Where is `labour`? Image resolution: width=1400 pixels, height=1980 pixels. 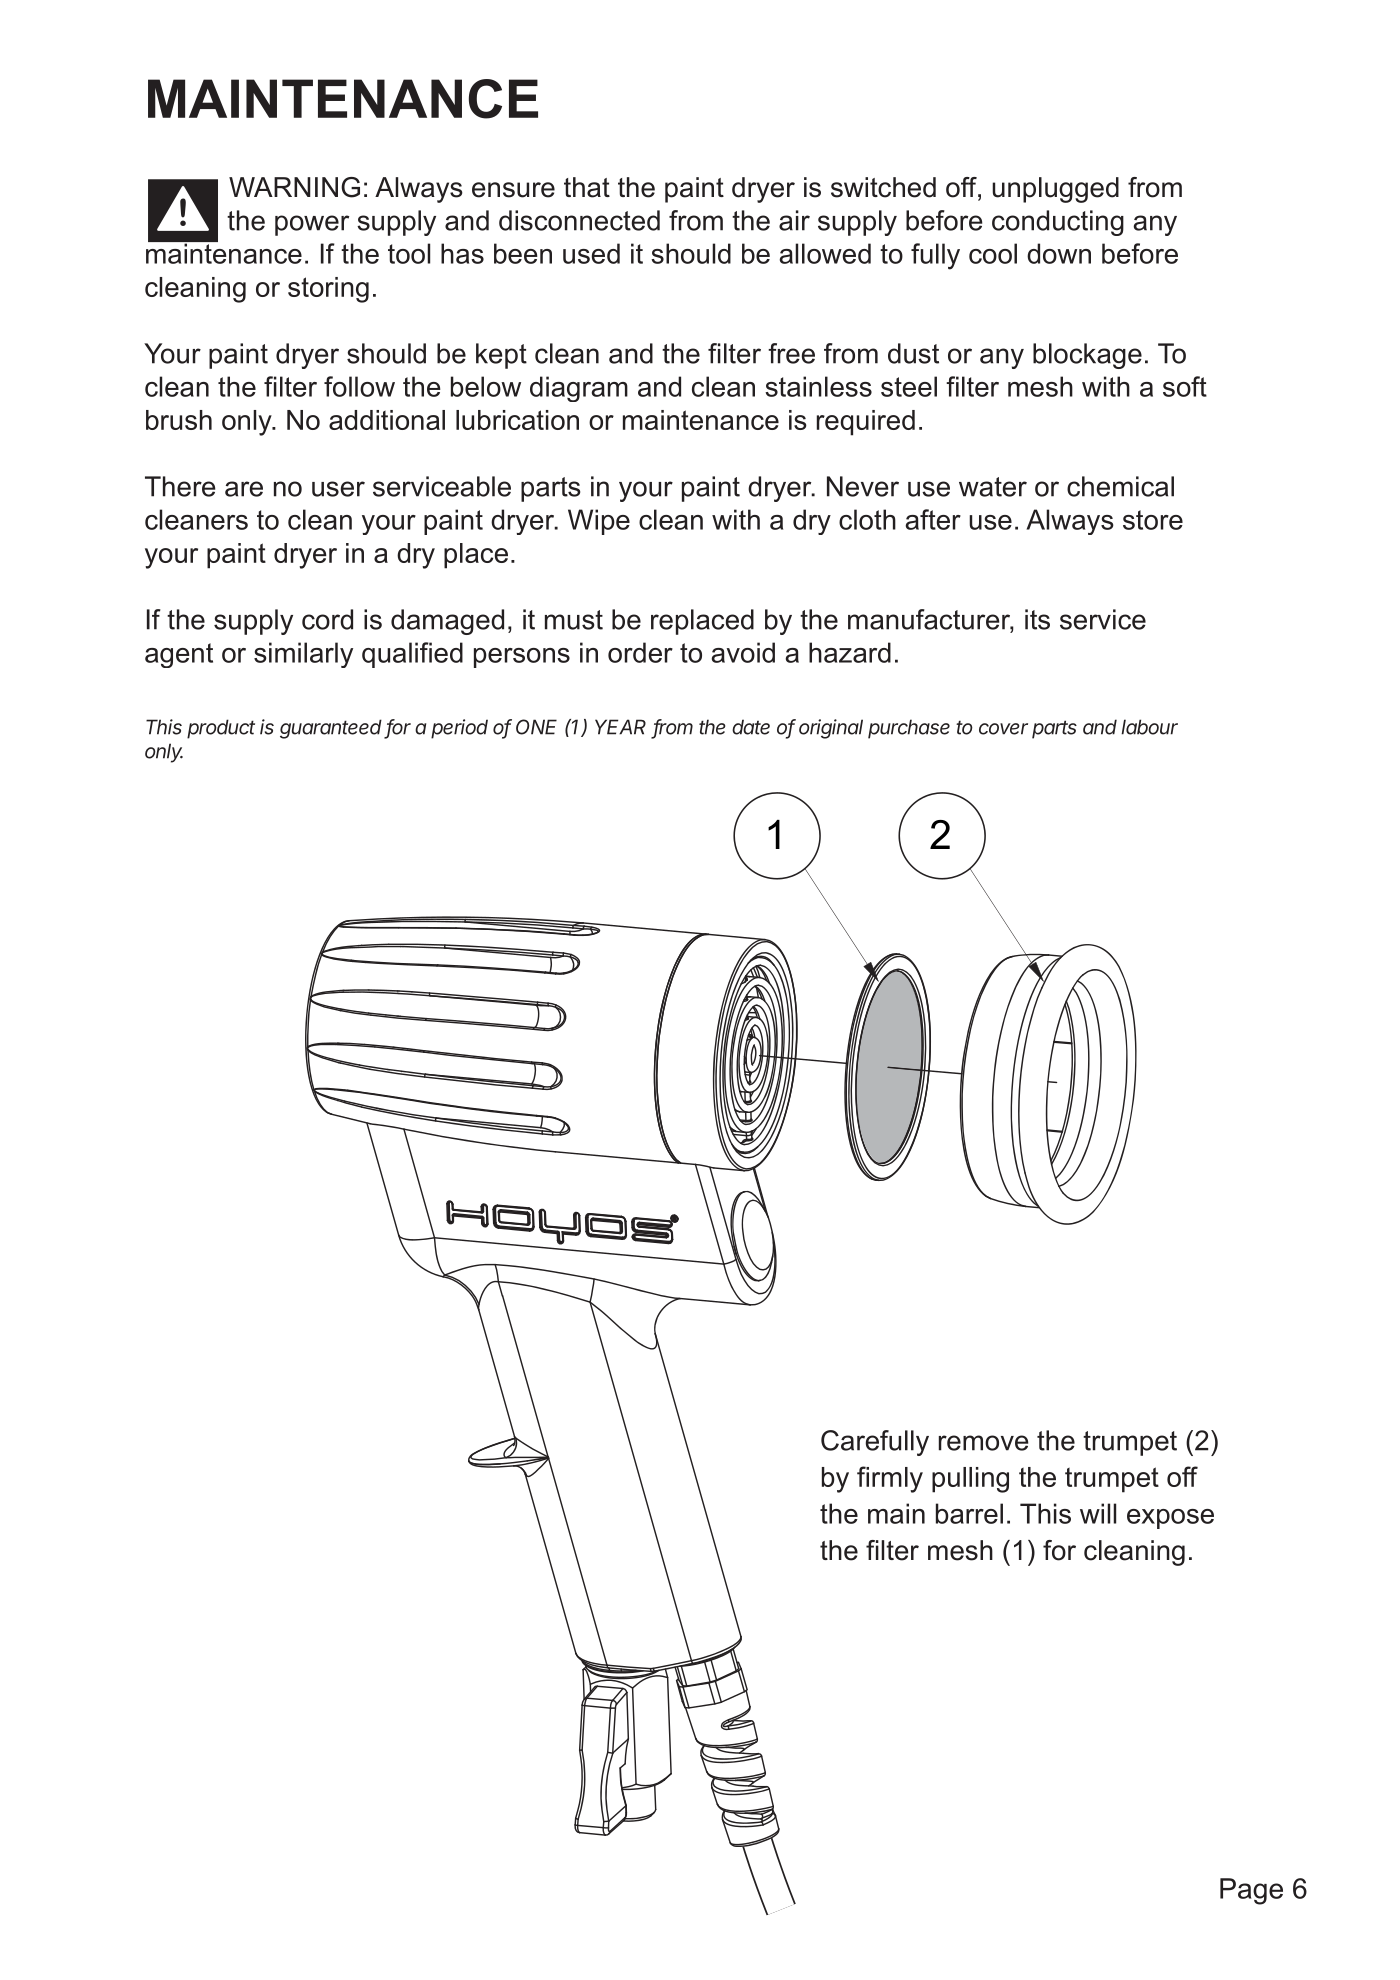
labour is located at coordinates (1149, 727).
